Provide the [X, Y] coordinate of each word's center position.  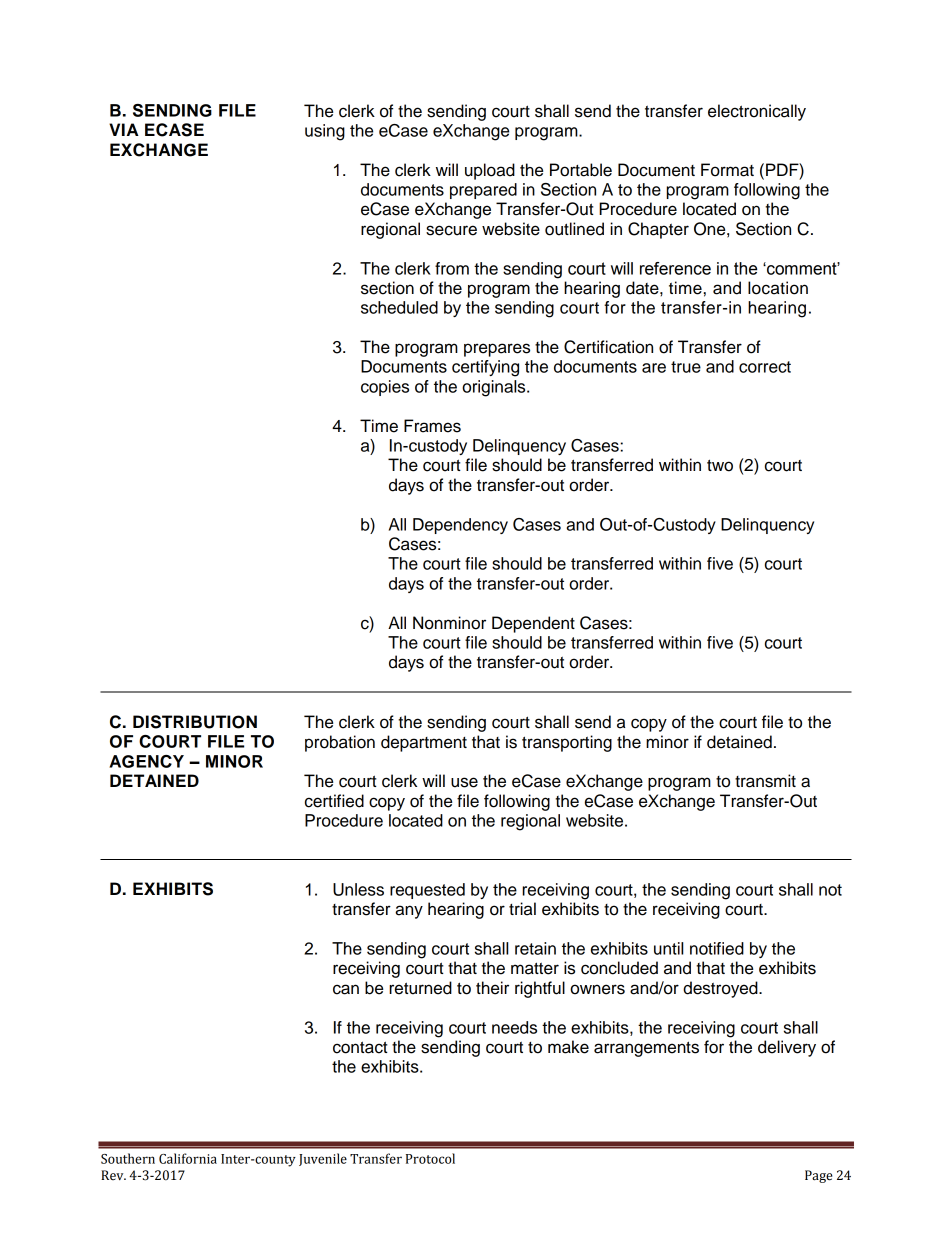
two [720, 465]
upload [490, 171]
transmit [765, 781]
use [464, 782]
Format [727, 170]
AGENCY [146, 761]
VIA [124, 129]
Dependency [460, 526]
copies [385, 388]
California [188, 1158]
